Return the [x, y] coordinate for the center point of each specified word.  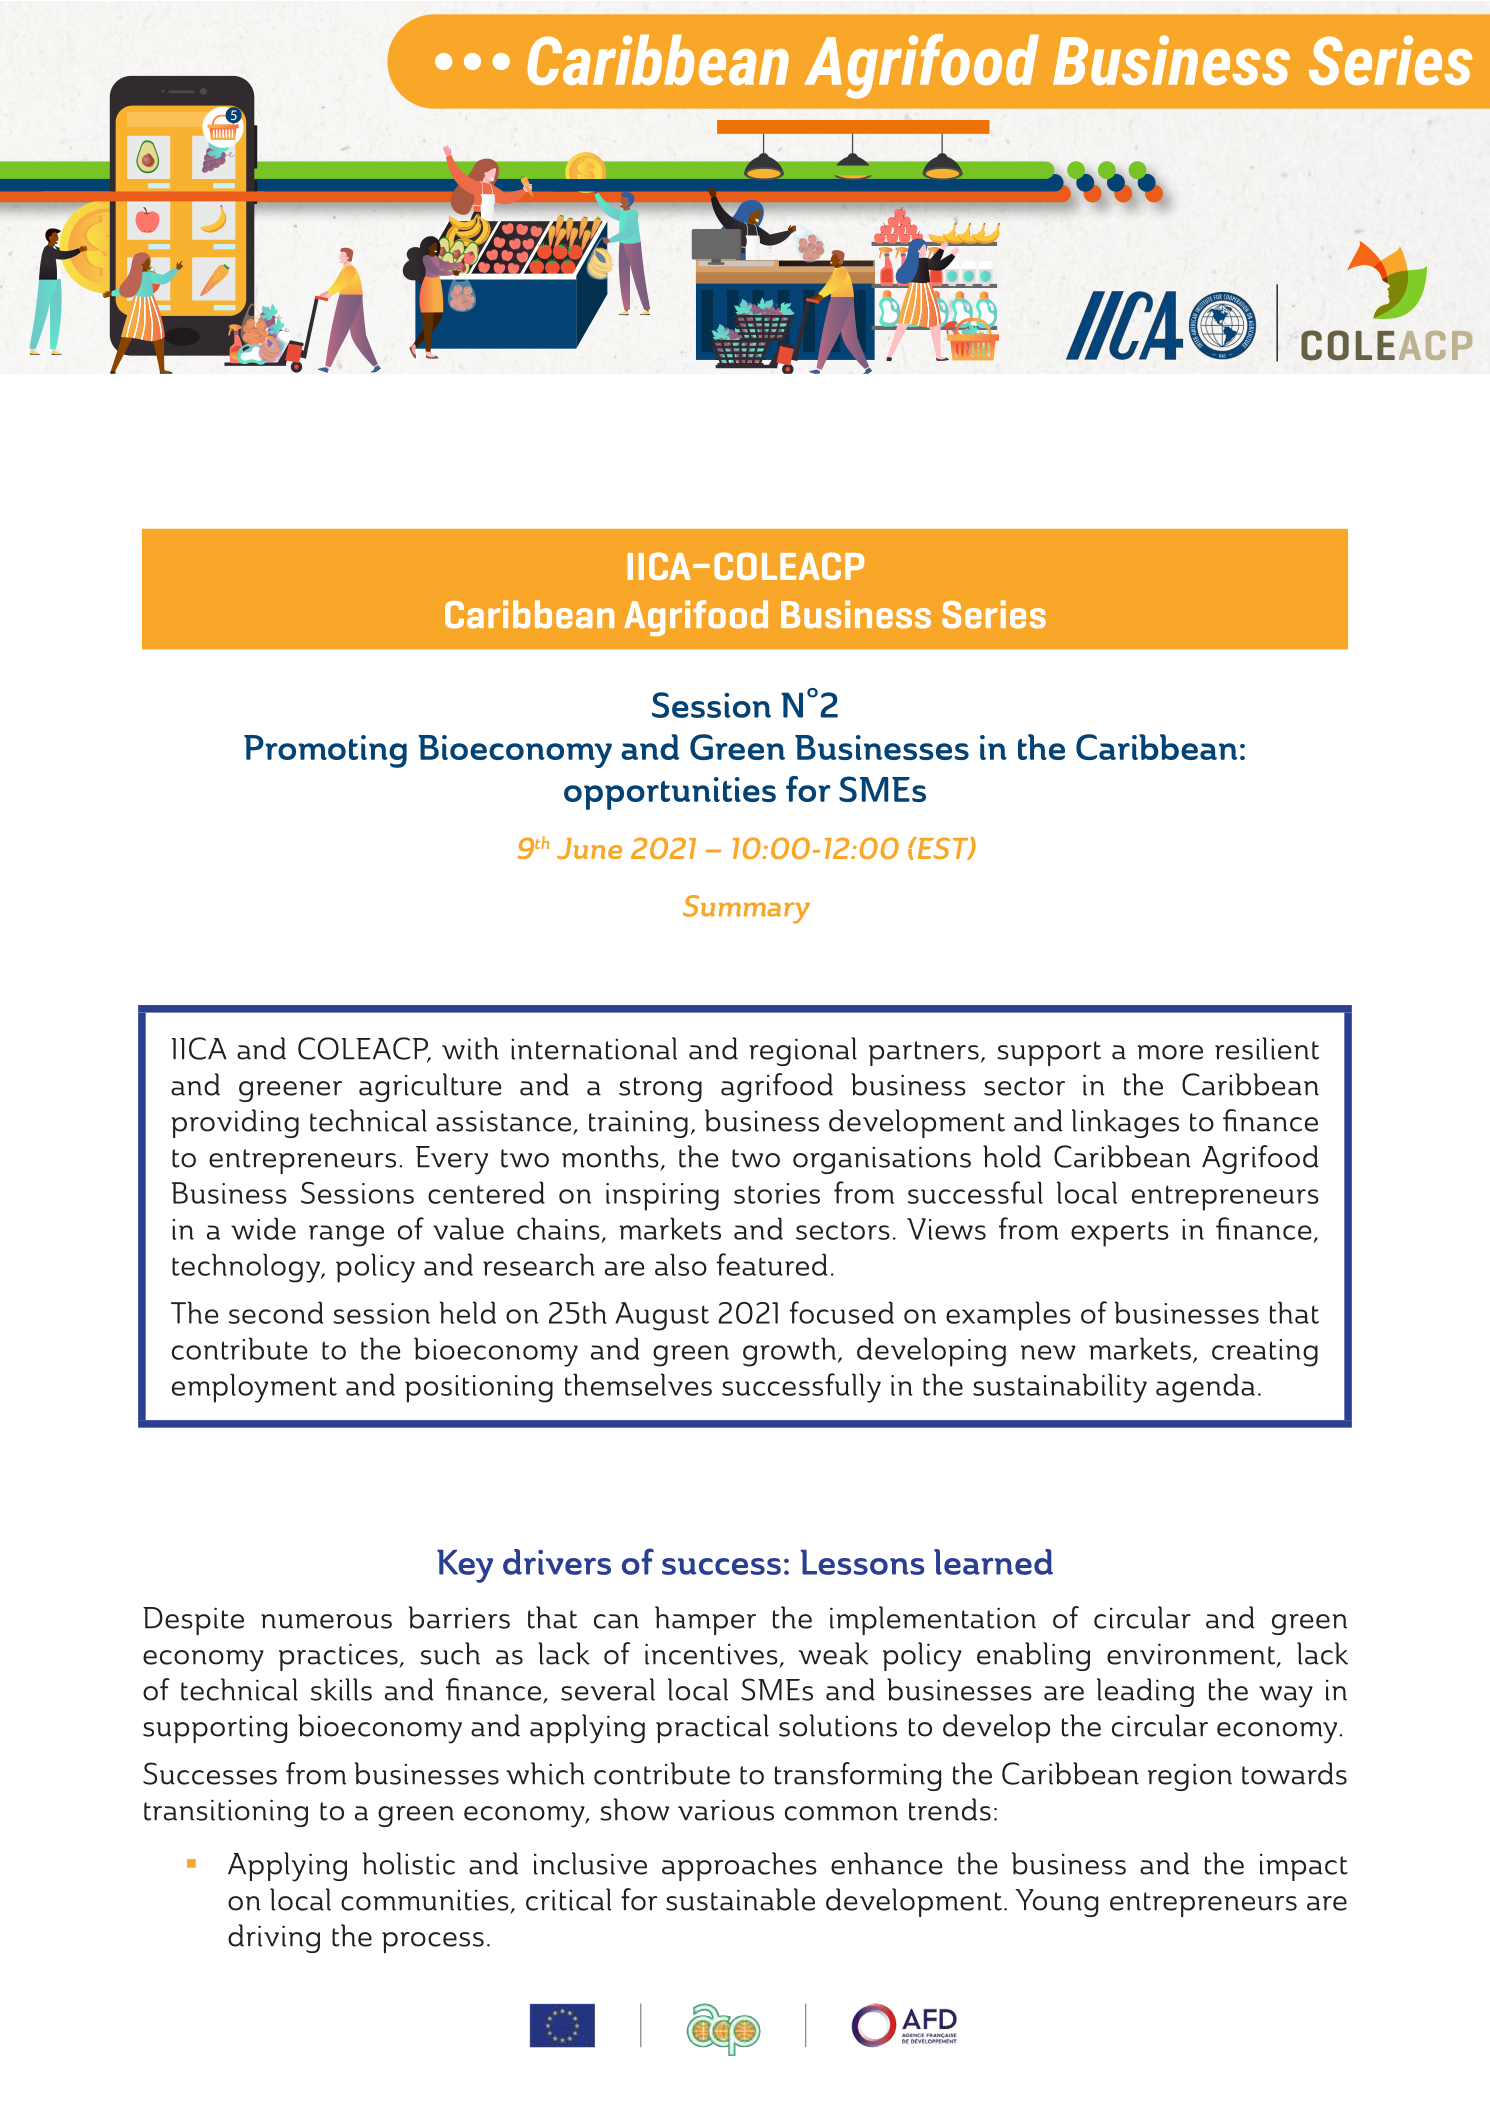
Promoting [325, 751]
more [1170, 1052]
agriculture [430, 1087]
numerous [326, 1621]
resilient [1267, 1048]
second [276, 1312]
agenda [1205, 1388]
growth [789, 1352]
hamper [705, 1620]
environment [1192, 1655]
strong [660, 1089]
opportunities [670, 793]
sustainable [740, 1899]
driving [274, 1938]
